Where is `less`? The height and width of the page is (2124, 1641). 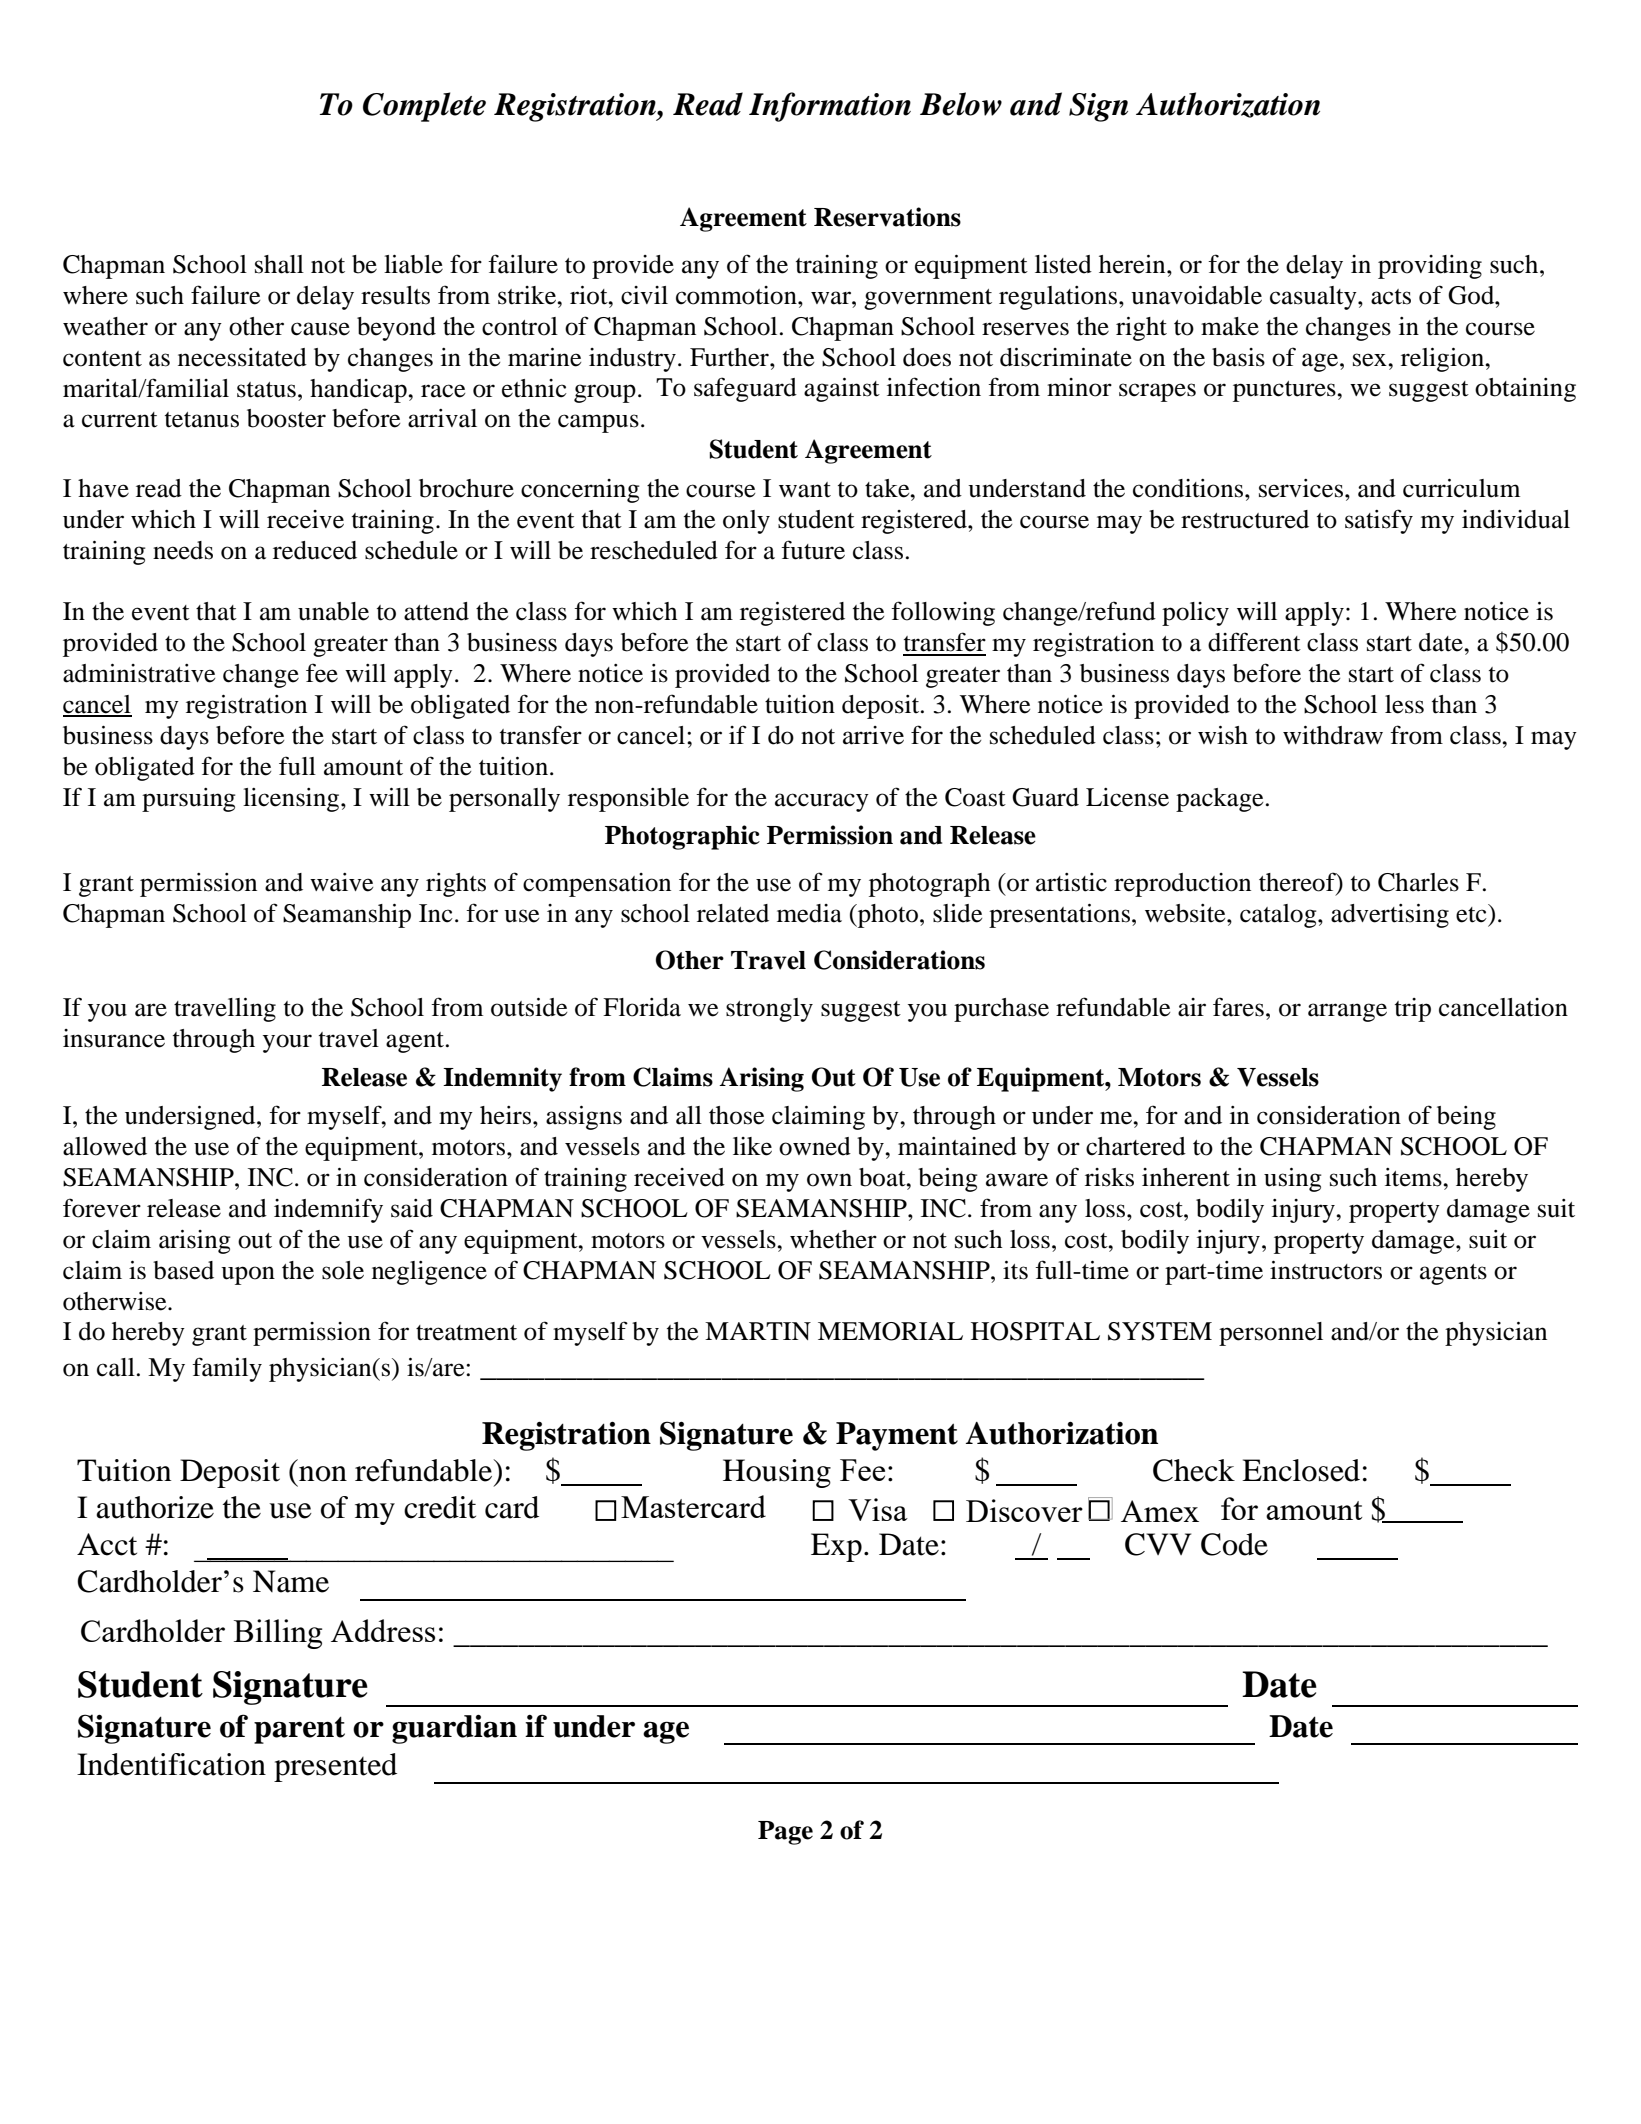 less is located at coordinates (1404, 704).
